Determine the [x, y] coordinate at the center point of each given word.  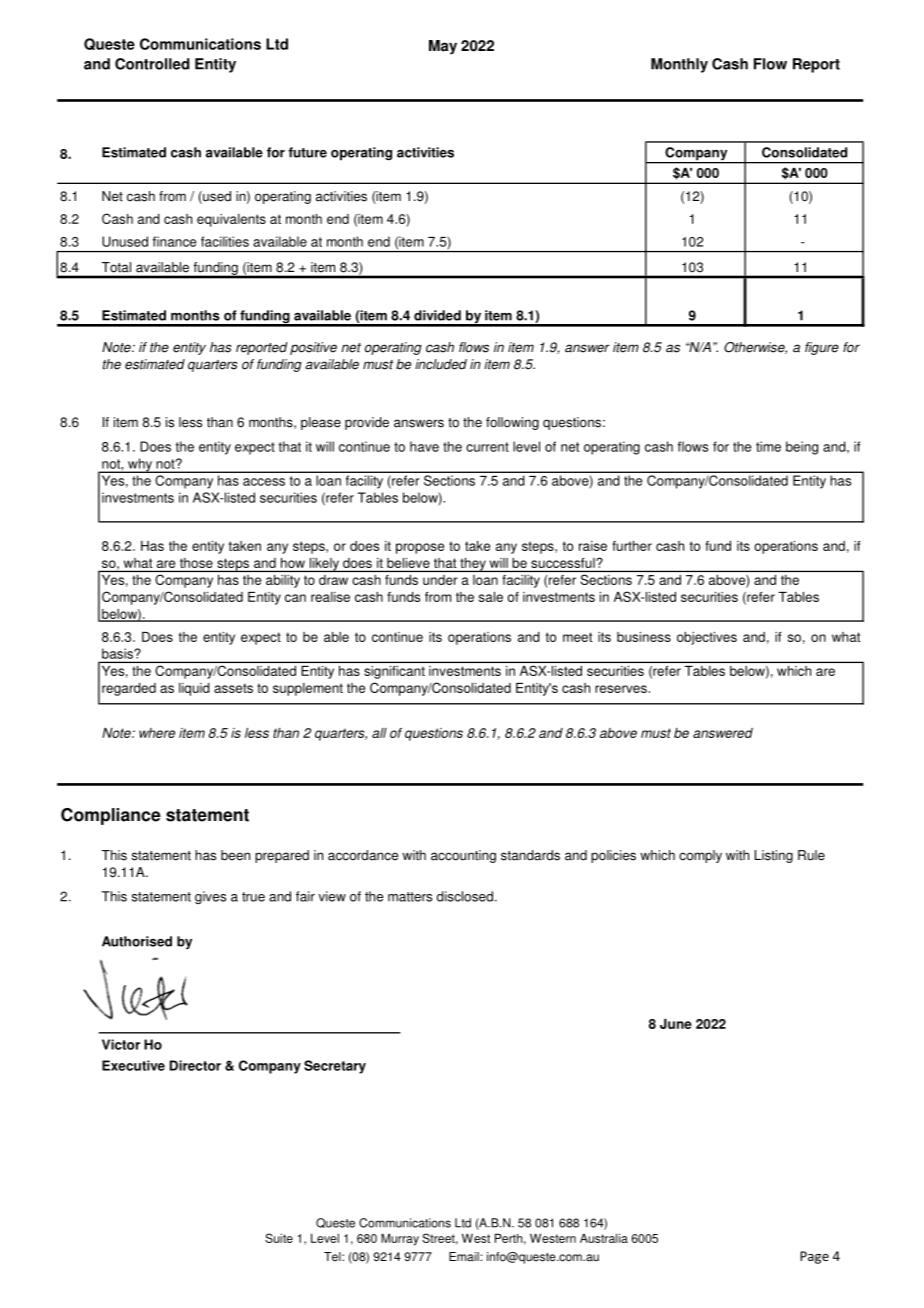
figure [822, 348]
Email [464, 1257]
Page [814, 1257]
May [443, 47]
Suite [279, 1238]
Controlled [152, 64]
